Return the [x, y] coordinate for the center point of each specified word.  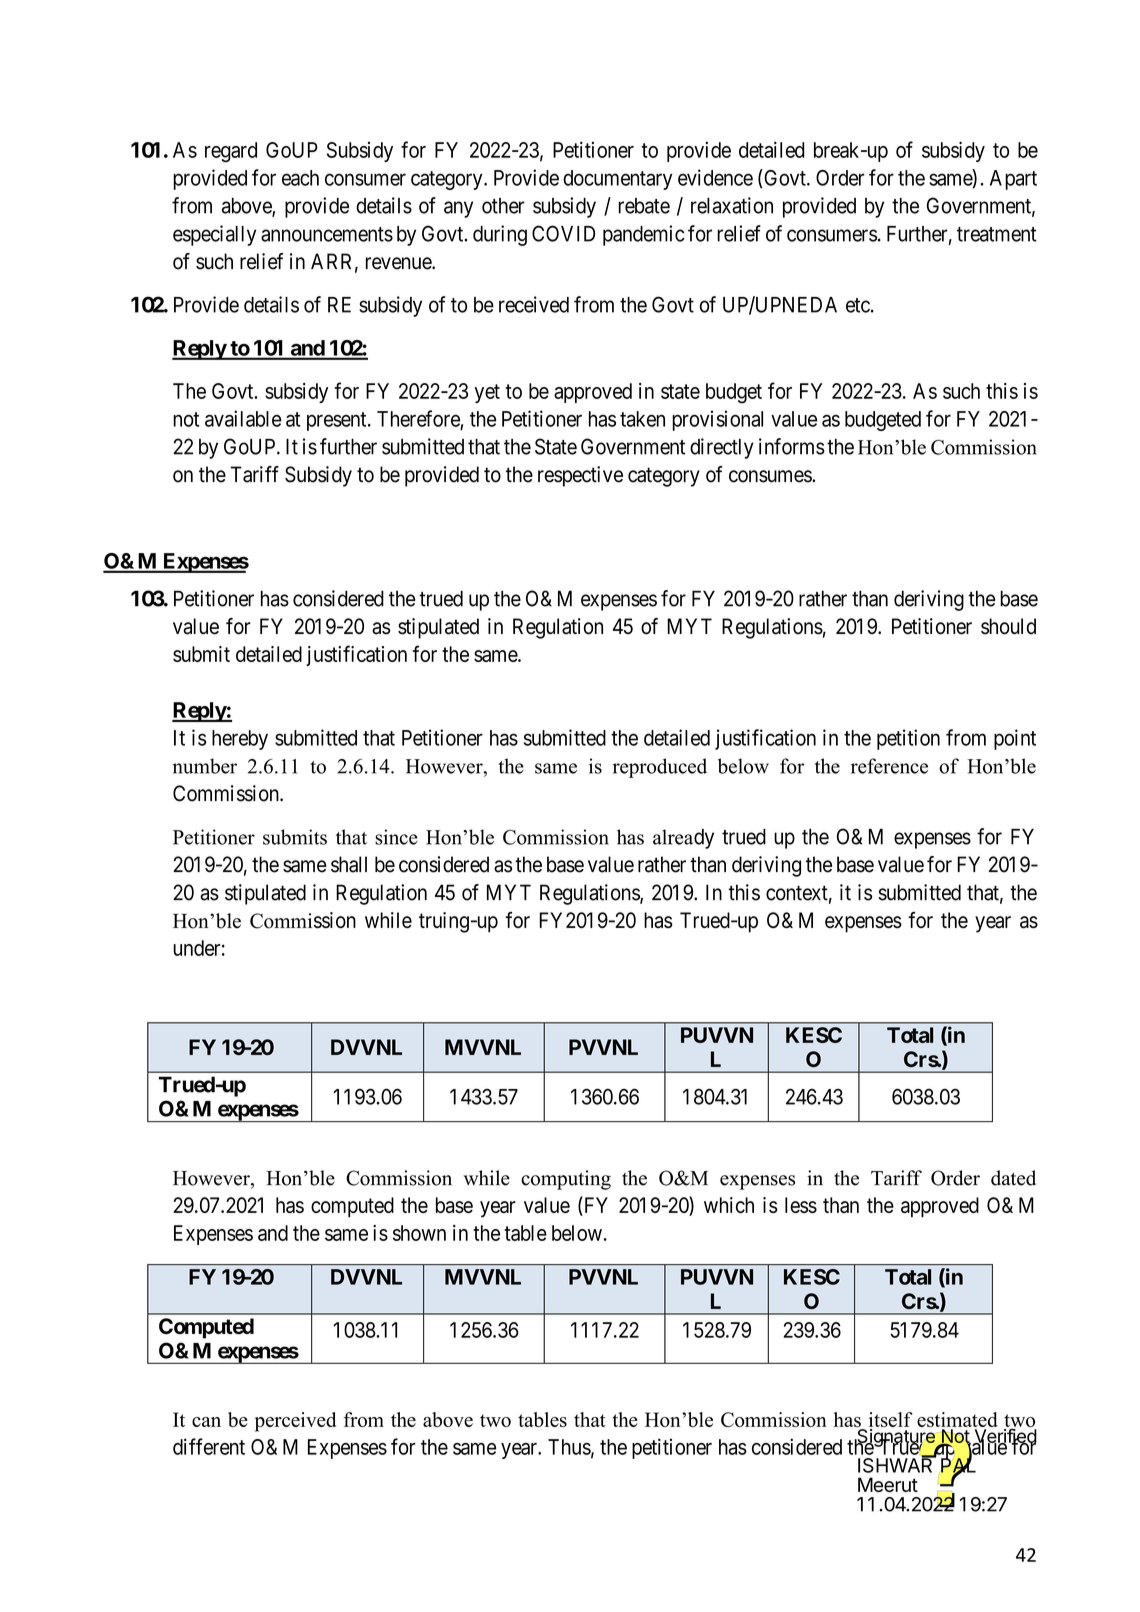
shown [419, 1233]
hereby [240, 740]
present [338, 421]
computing [566, 1180]
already [683, 839]
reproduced [660, 768]
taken [642, 419]
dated [1013, 1178]
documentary [617, 180]
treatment [997, 234]
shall [349, 864]
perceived [295, 1422]
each [300, 178]
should [1008, 626]
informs [792, 446]
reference [889, 766]
